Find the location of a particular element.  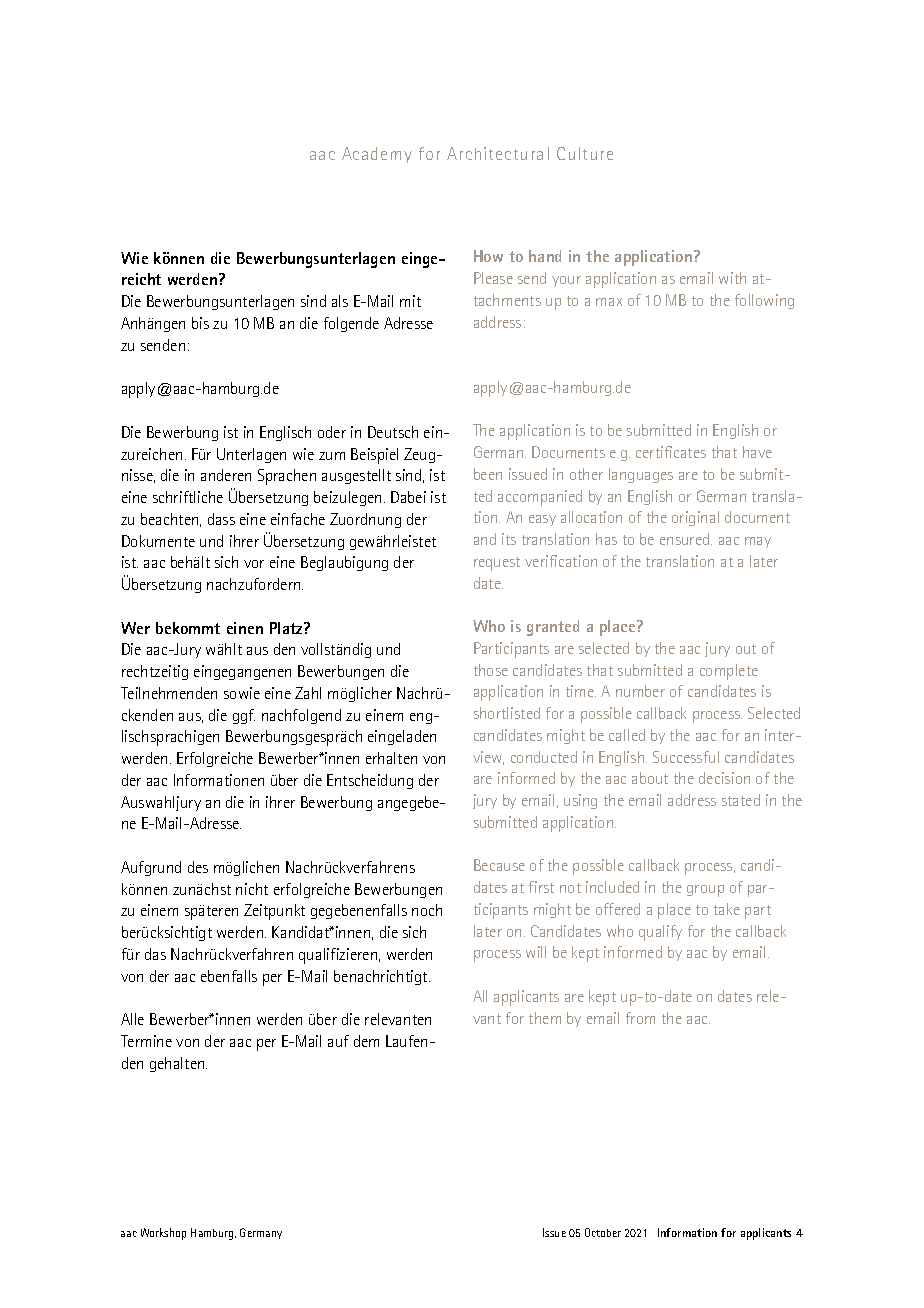

Academy is located at coordinates (377, 155).
